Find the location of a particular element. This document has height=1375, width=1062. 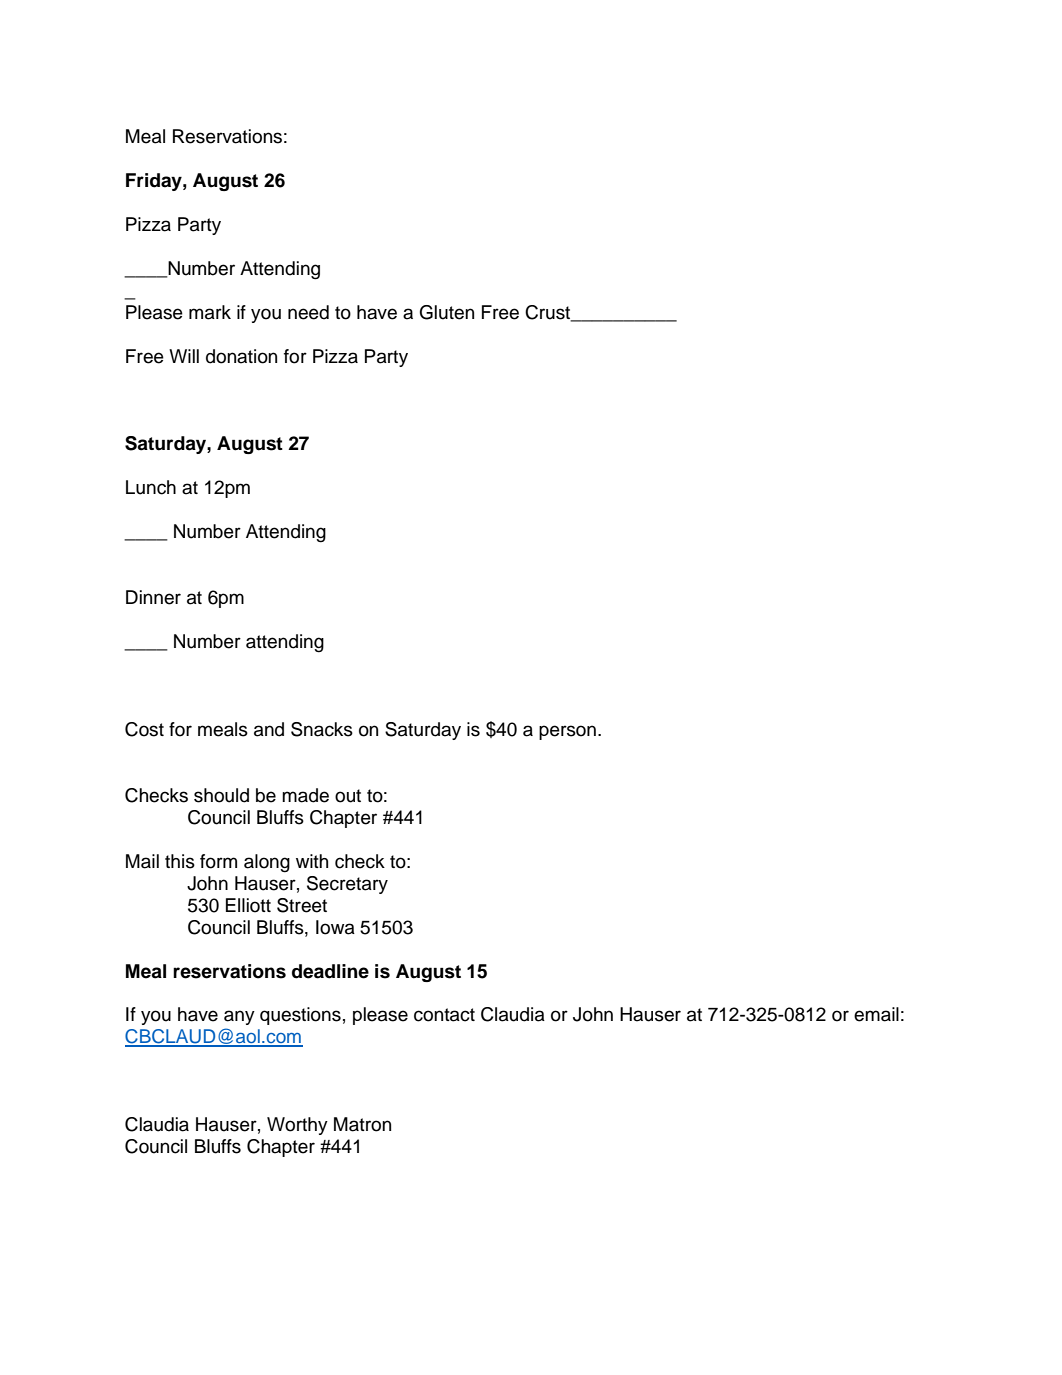

Cost is located at coordinates (144, 729).
